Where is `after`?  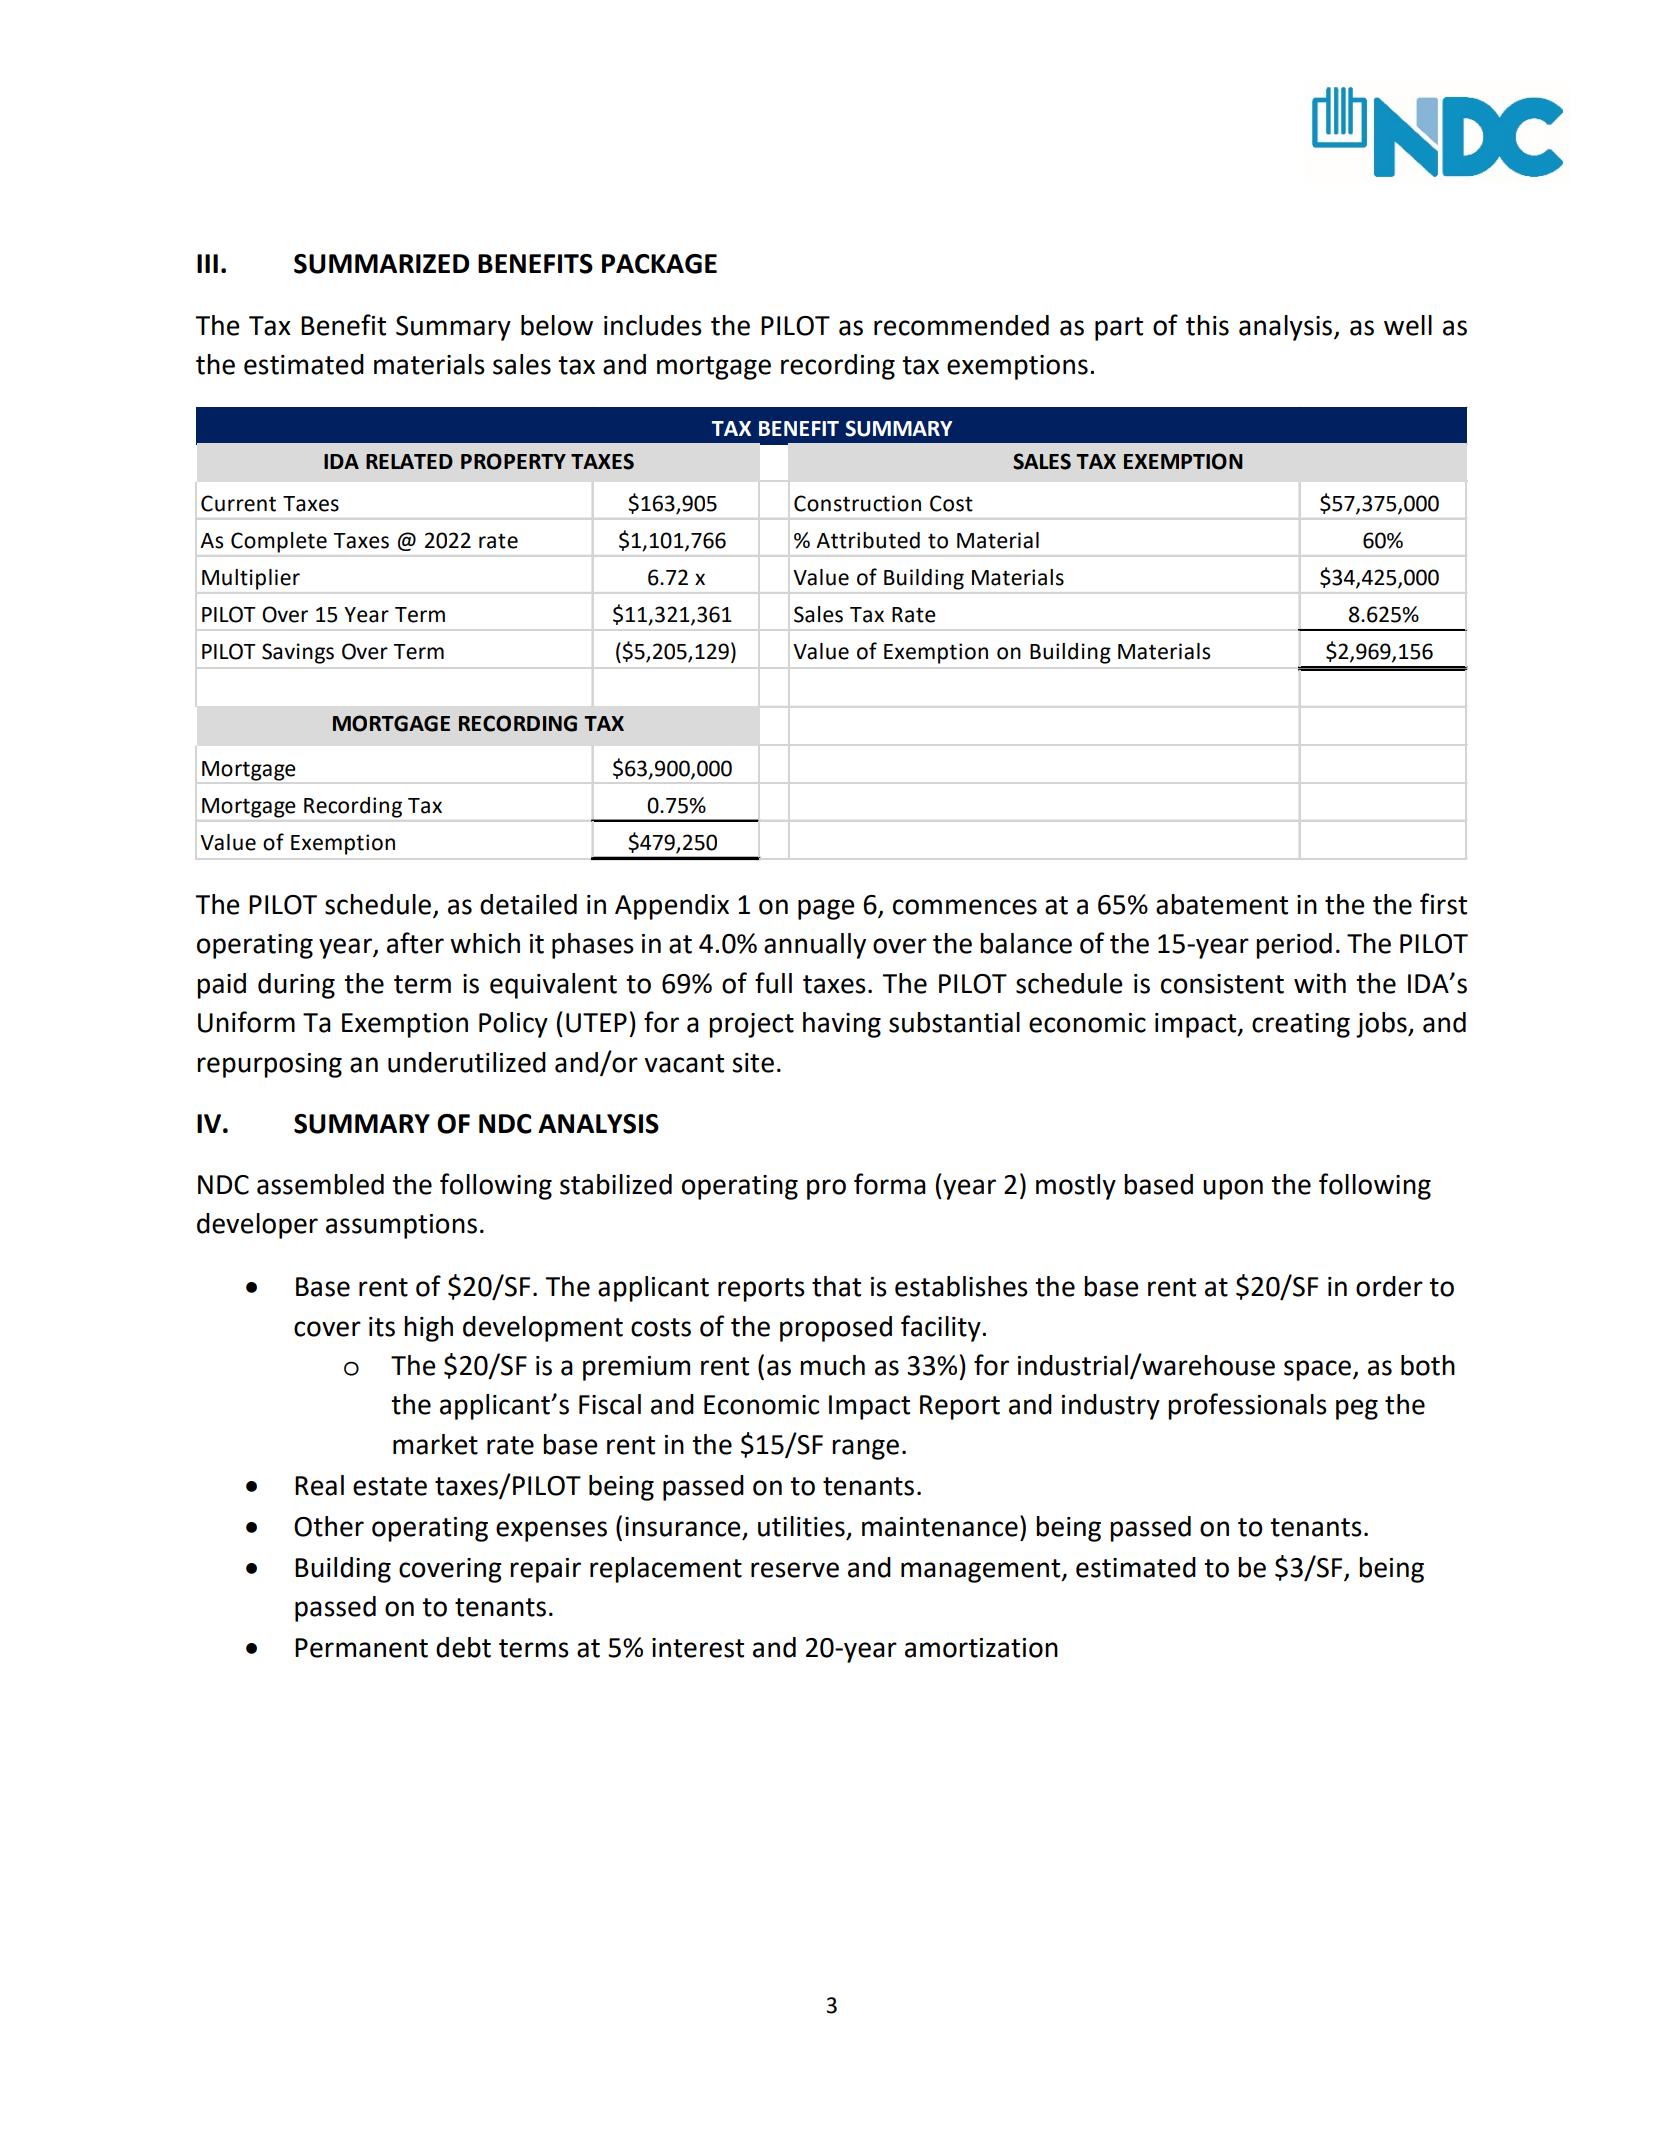
after is located at coordinates (415, 943).
